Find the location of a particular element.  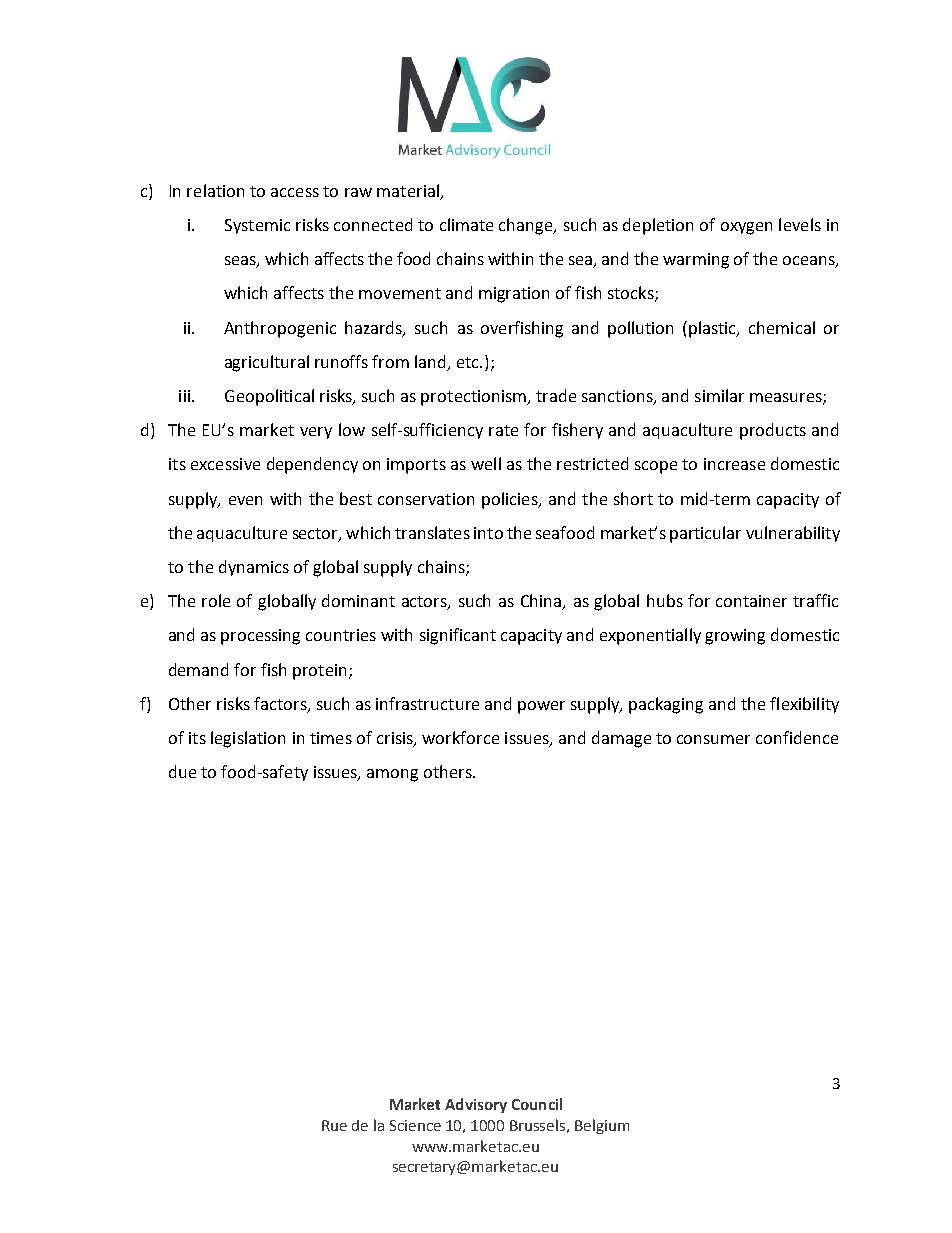

change is located at coordinates (527, 226).
